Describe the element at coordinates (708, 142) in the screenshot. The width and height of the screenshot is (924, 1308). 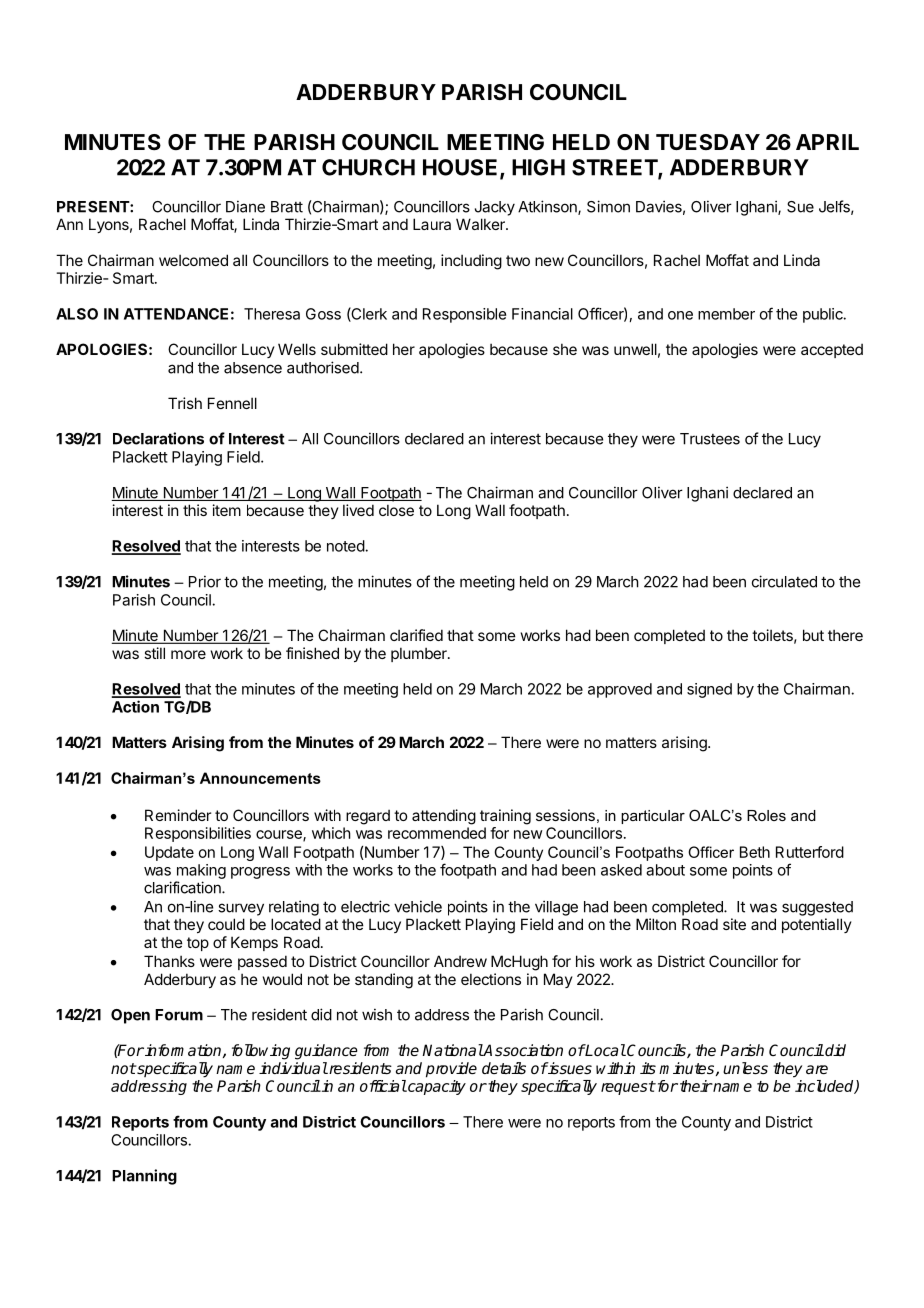
I see `TUESDAY` at that location.
